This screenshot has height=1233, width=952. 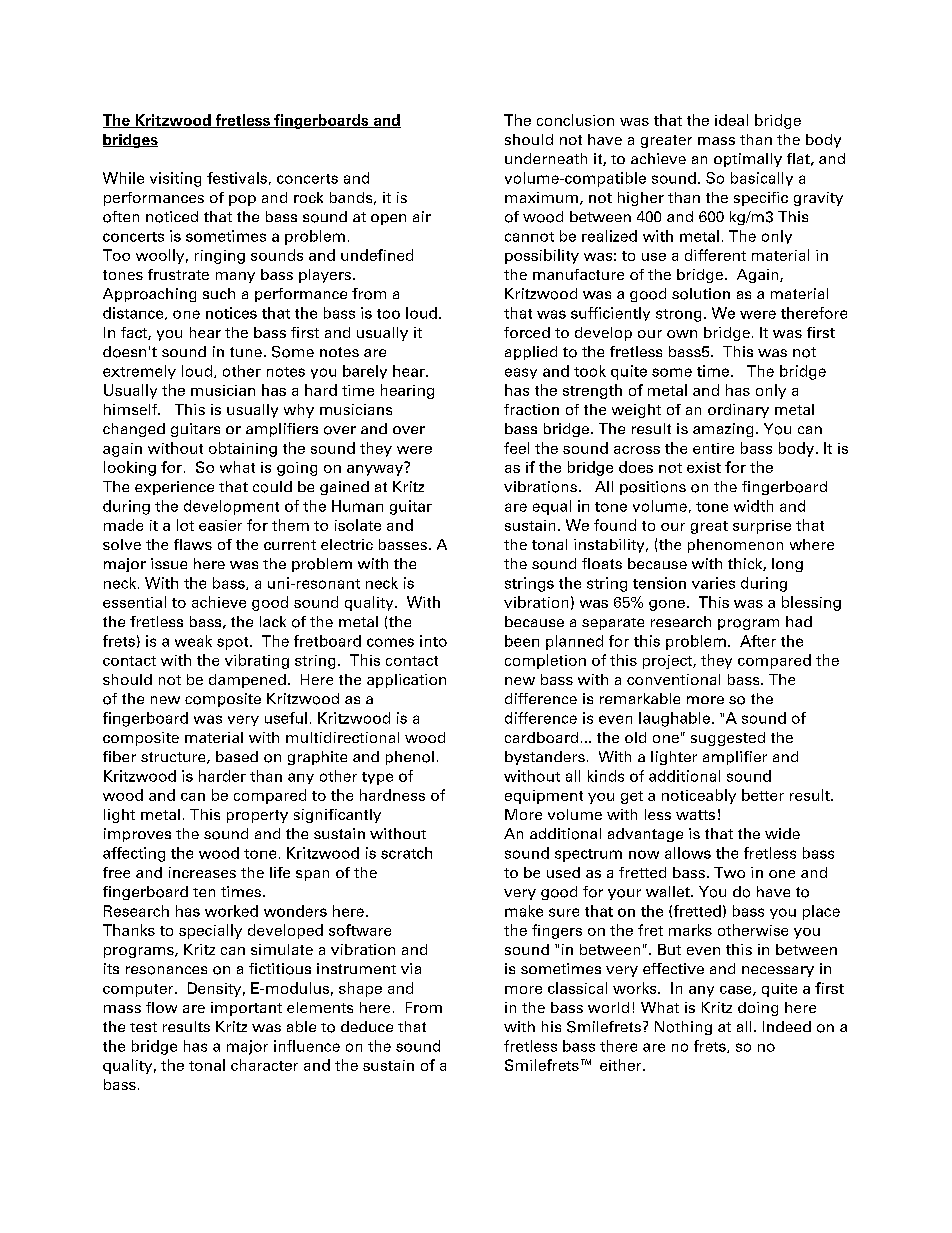 What do you see at coordinates (175, 179) in the screenshot?
I see `visiting` at bounding box center [175, 179].
